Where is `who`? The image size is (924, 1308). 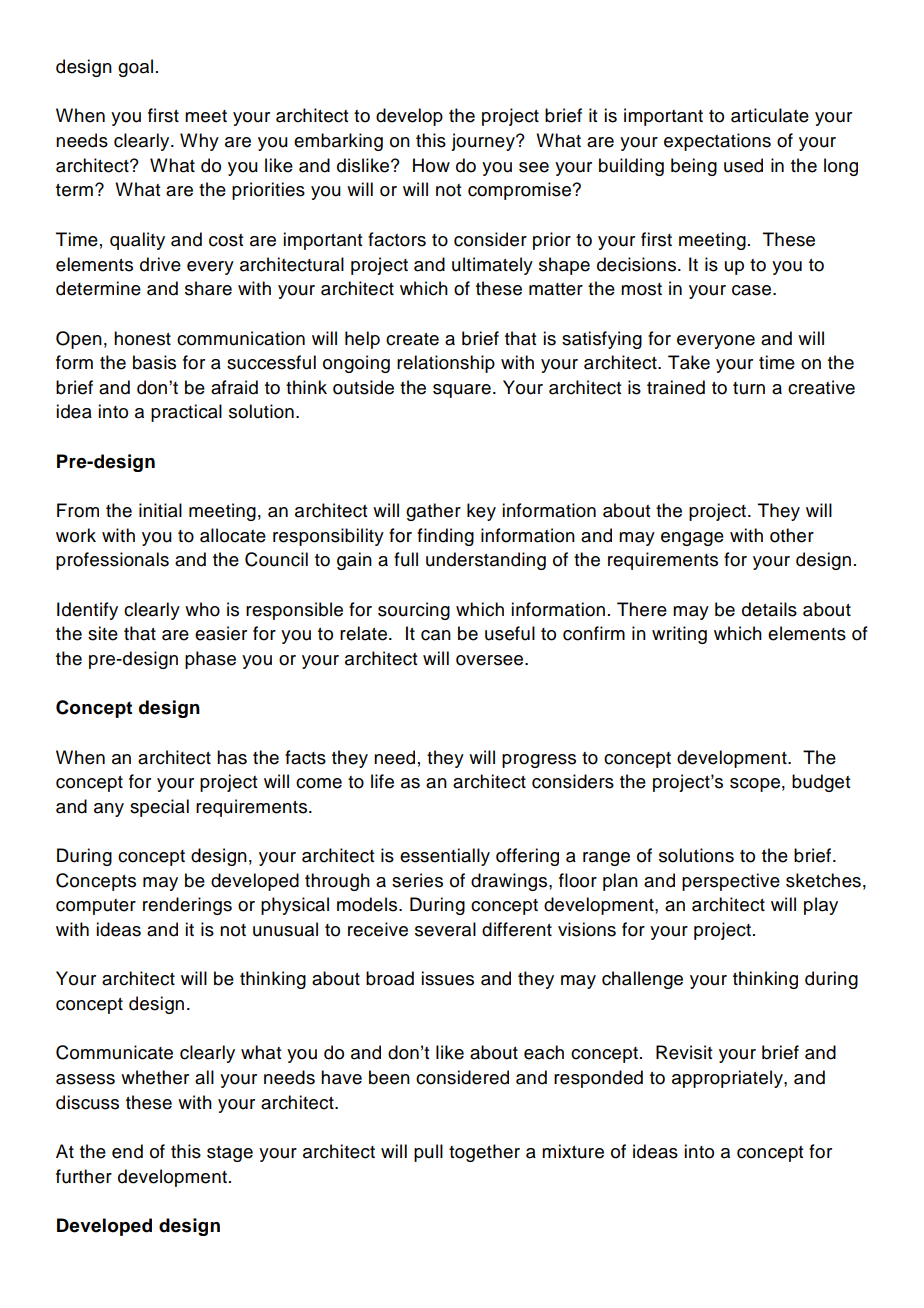
who is located at coordinates (202, 609).
